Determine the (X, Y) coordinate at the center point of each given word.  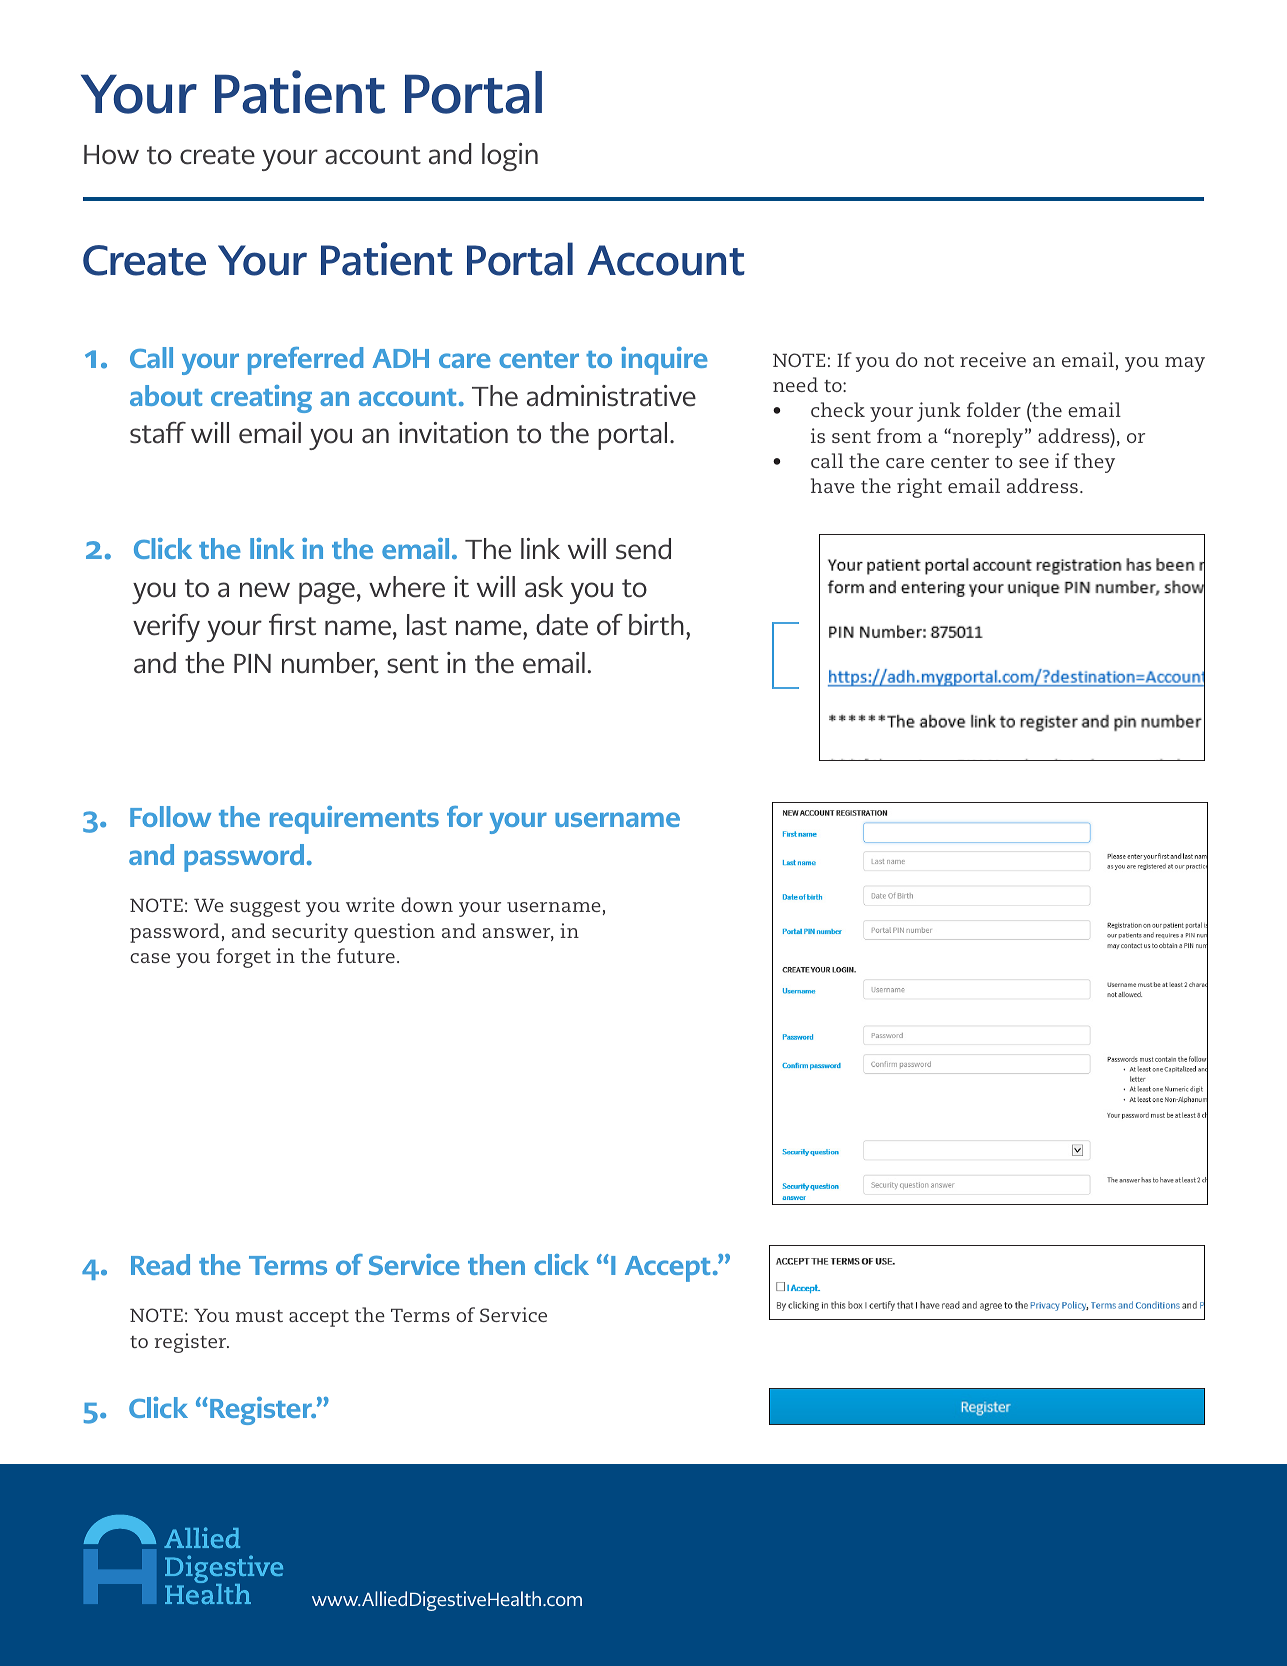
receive (993, 359)
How (111, 155)
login (510, 157)
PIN (252, 663)
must (259, 1316)
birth (656, 625)
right (919, 488)
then (496, 1264)
